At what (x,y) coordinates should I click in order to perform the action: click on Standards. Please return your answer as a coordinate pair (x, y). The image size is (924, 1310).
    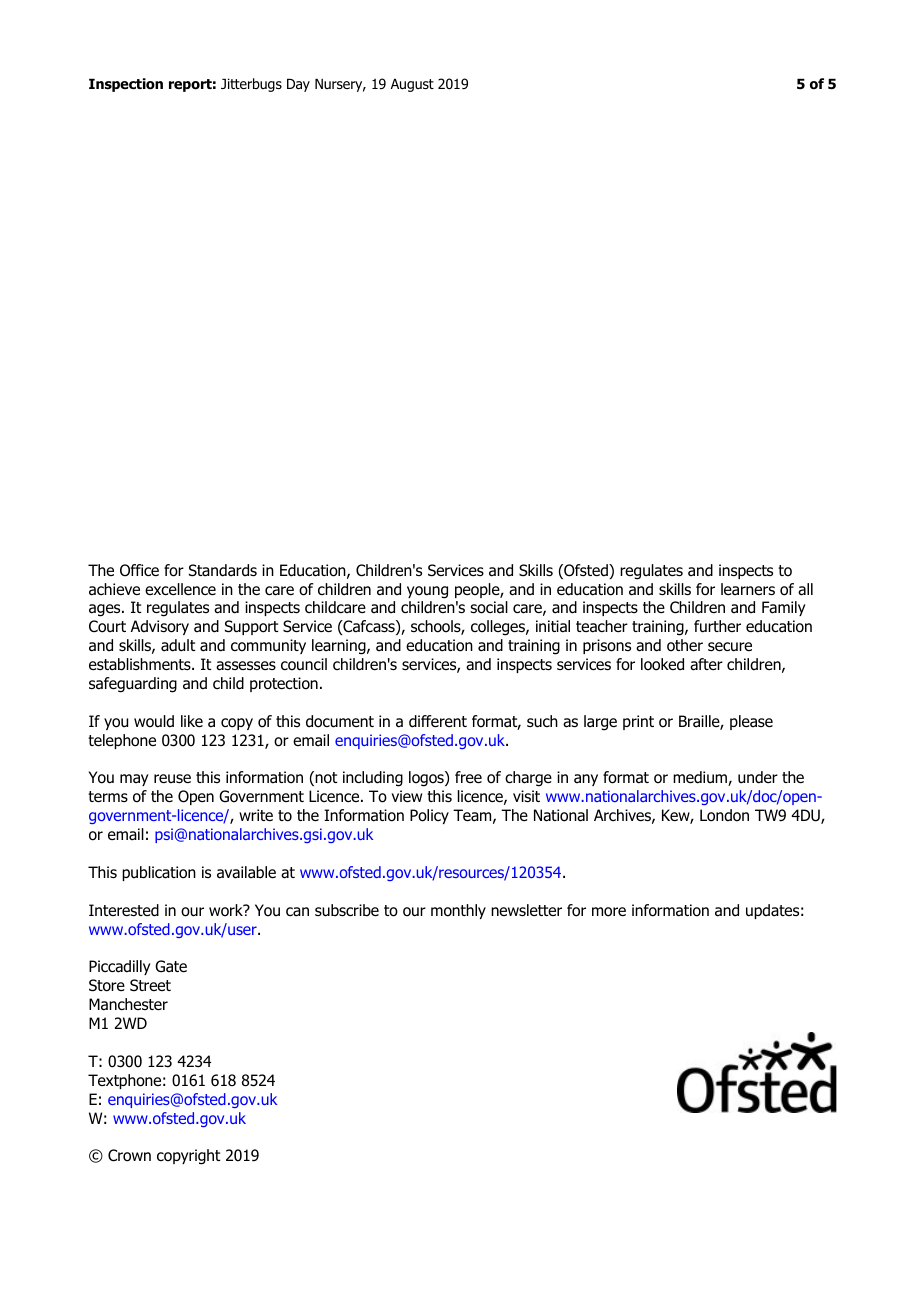
    Looking at the image, I should click on (223, 570).
